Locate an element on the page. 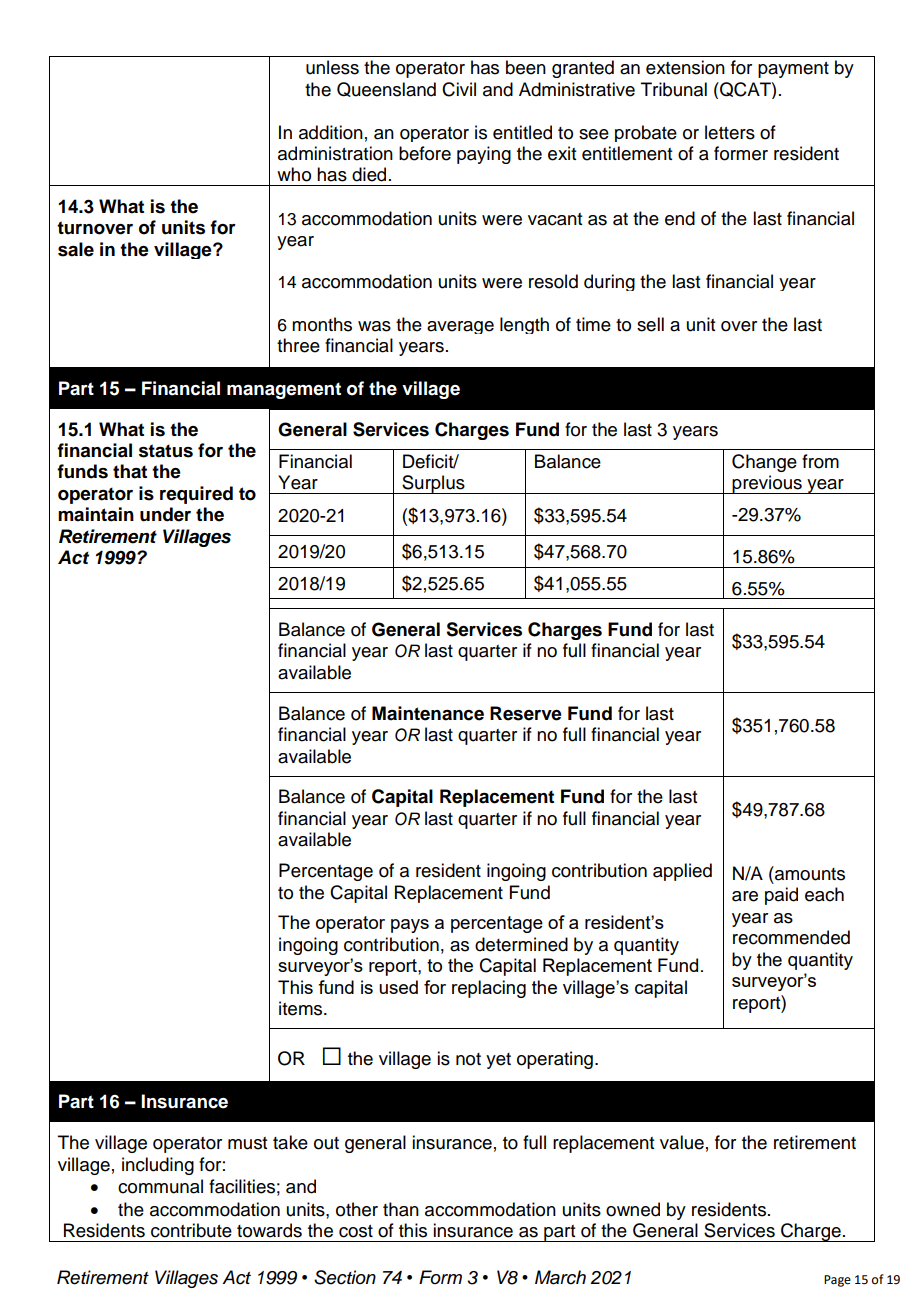 Image resolution: width=924 pixels, height=1308 pixels. letters is located at coordinates (730, 132).
